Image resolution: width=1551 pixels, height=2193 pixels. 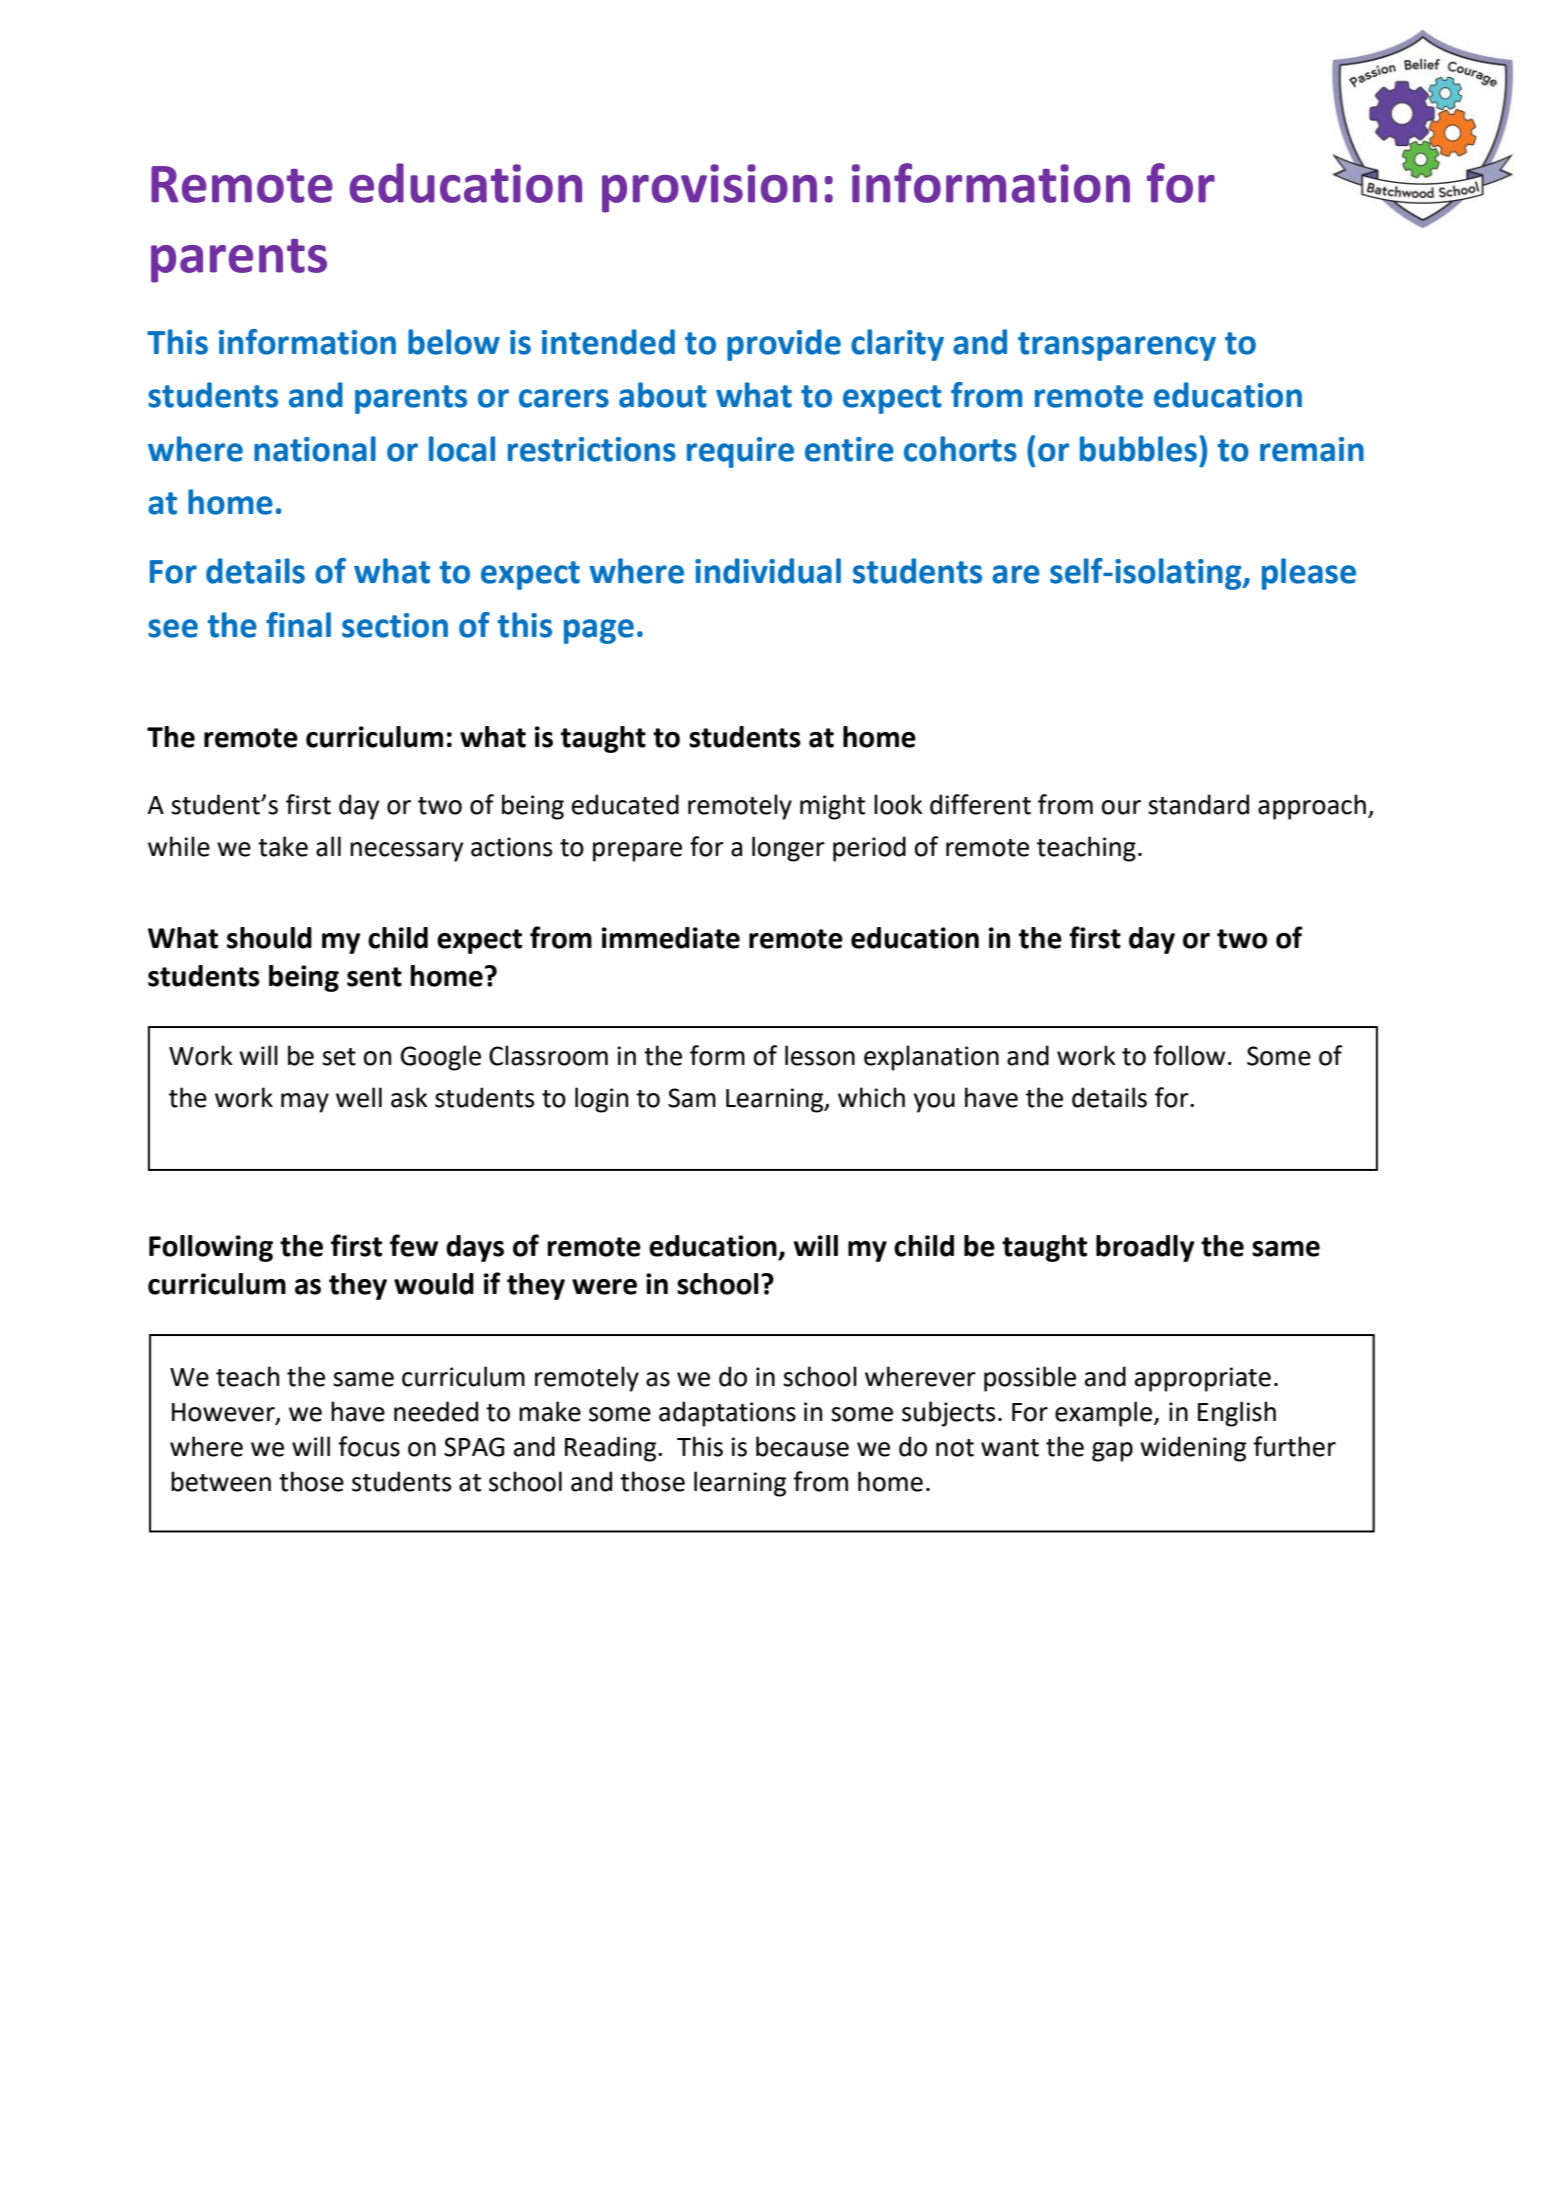 I want to click on individual, so click(x=768, y=571).
